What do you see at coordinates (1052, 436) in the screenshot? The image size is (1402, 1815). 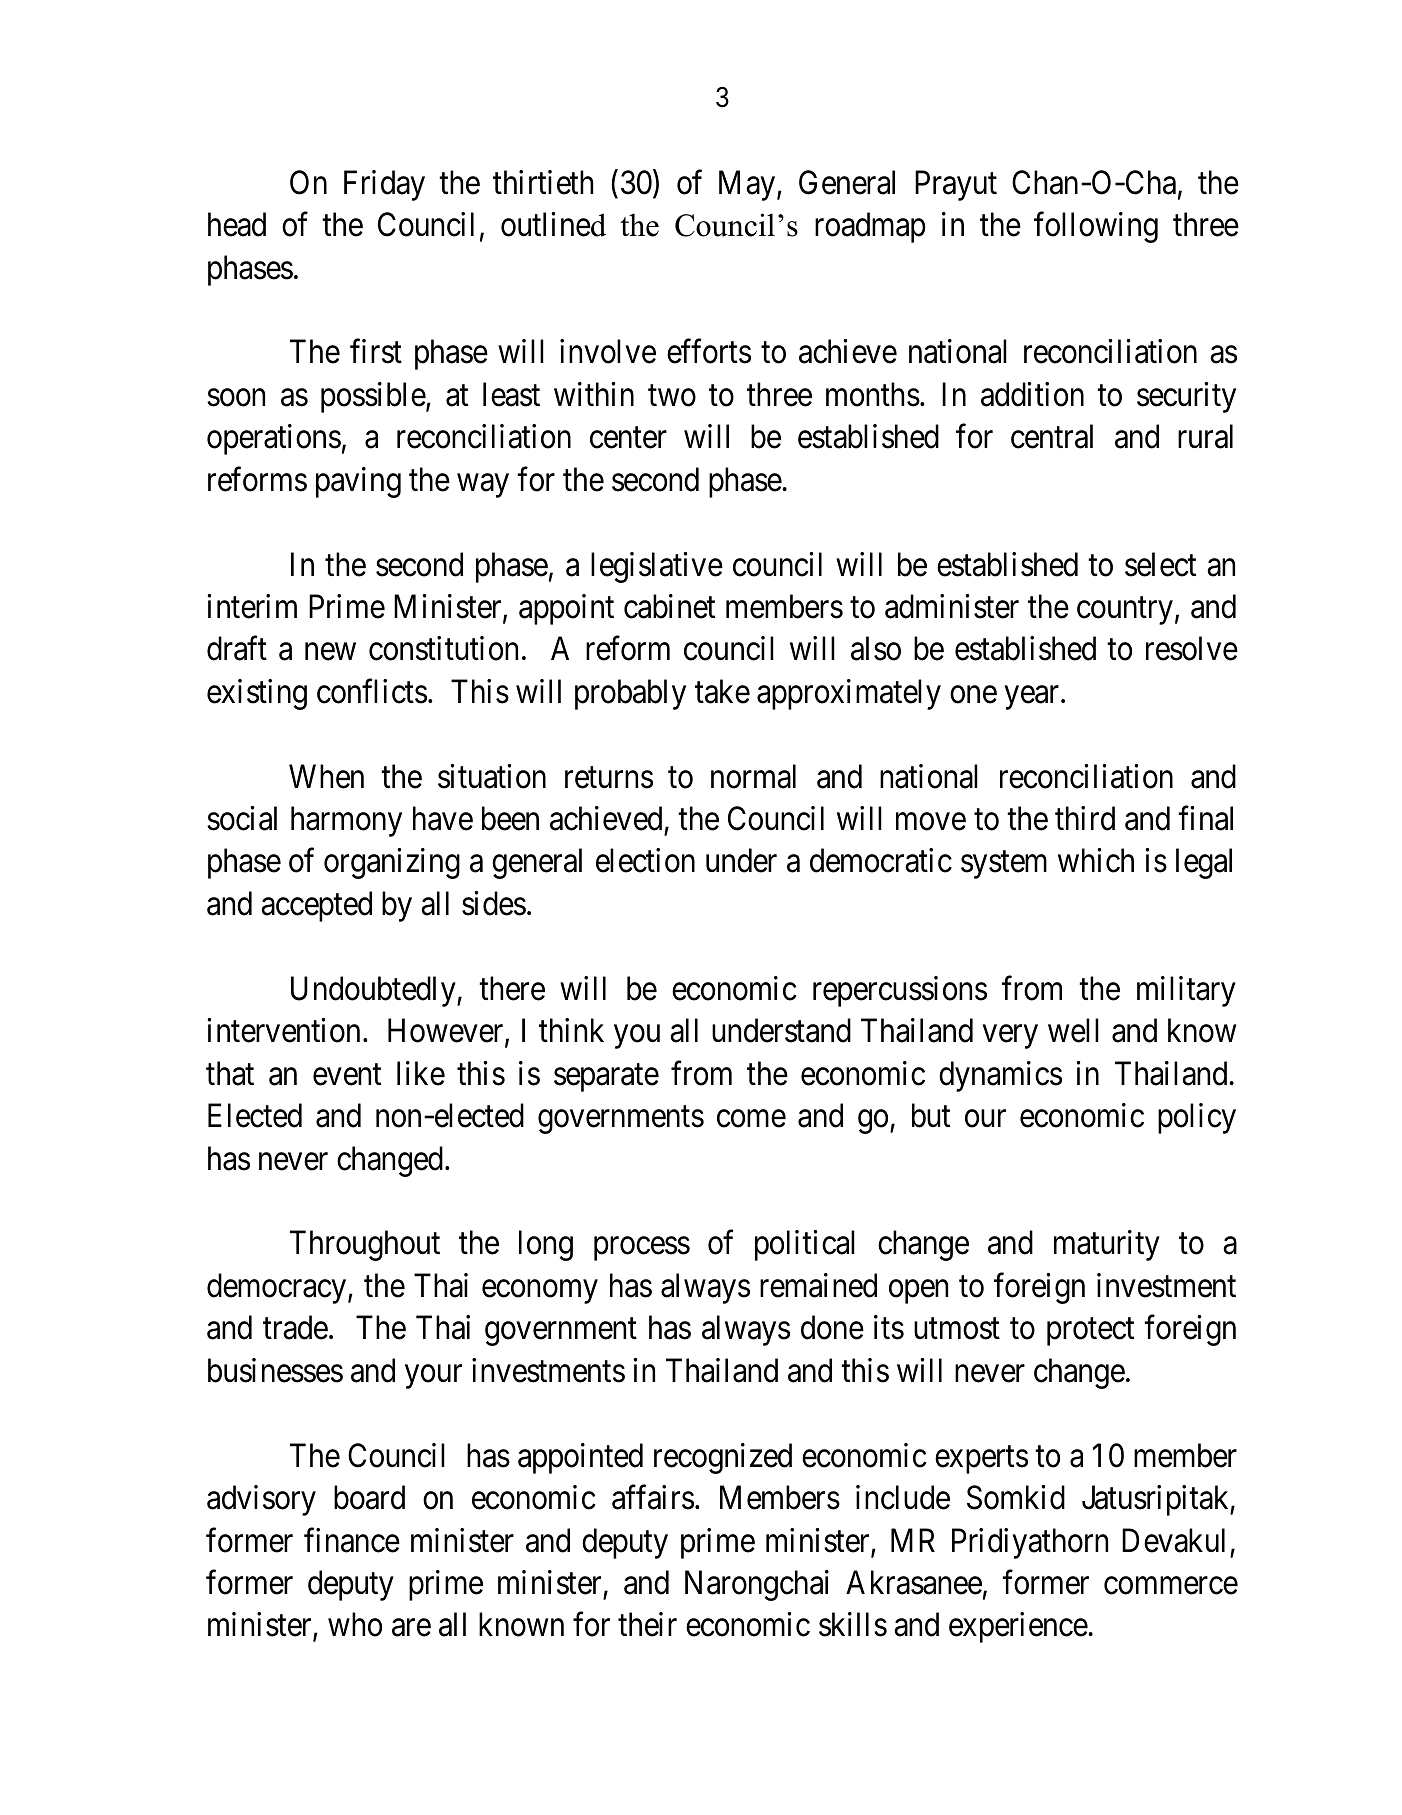 I see `central` at bounding box center [1052, 436].
